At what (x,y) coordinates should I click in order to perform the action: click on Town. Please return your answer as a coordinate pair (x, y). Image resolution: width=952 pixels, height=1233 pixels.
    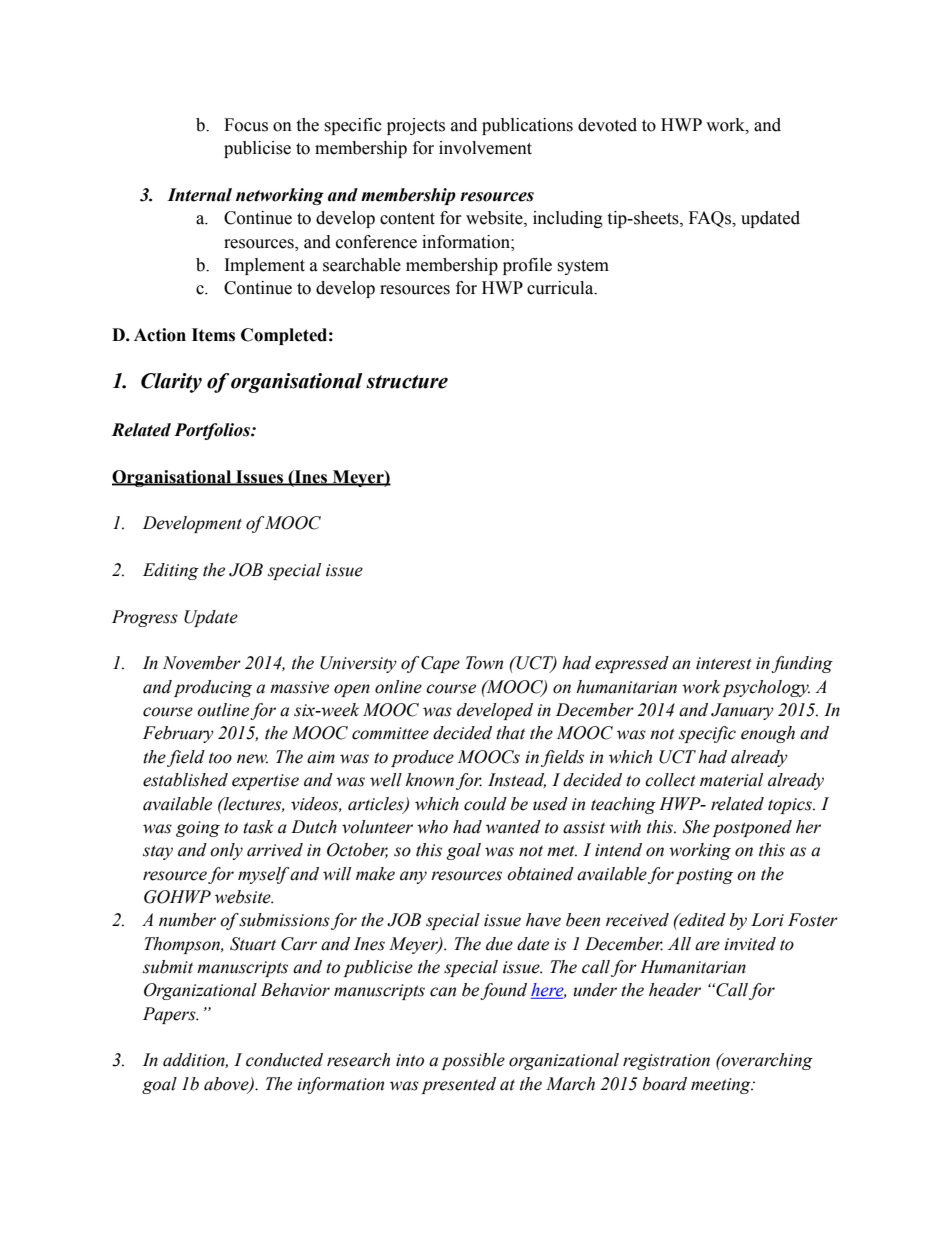
    Looking at the image, I should click on (484, 663).
